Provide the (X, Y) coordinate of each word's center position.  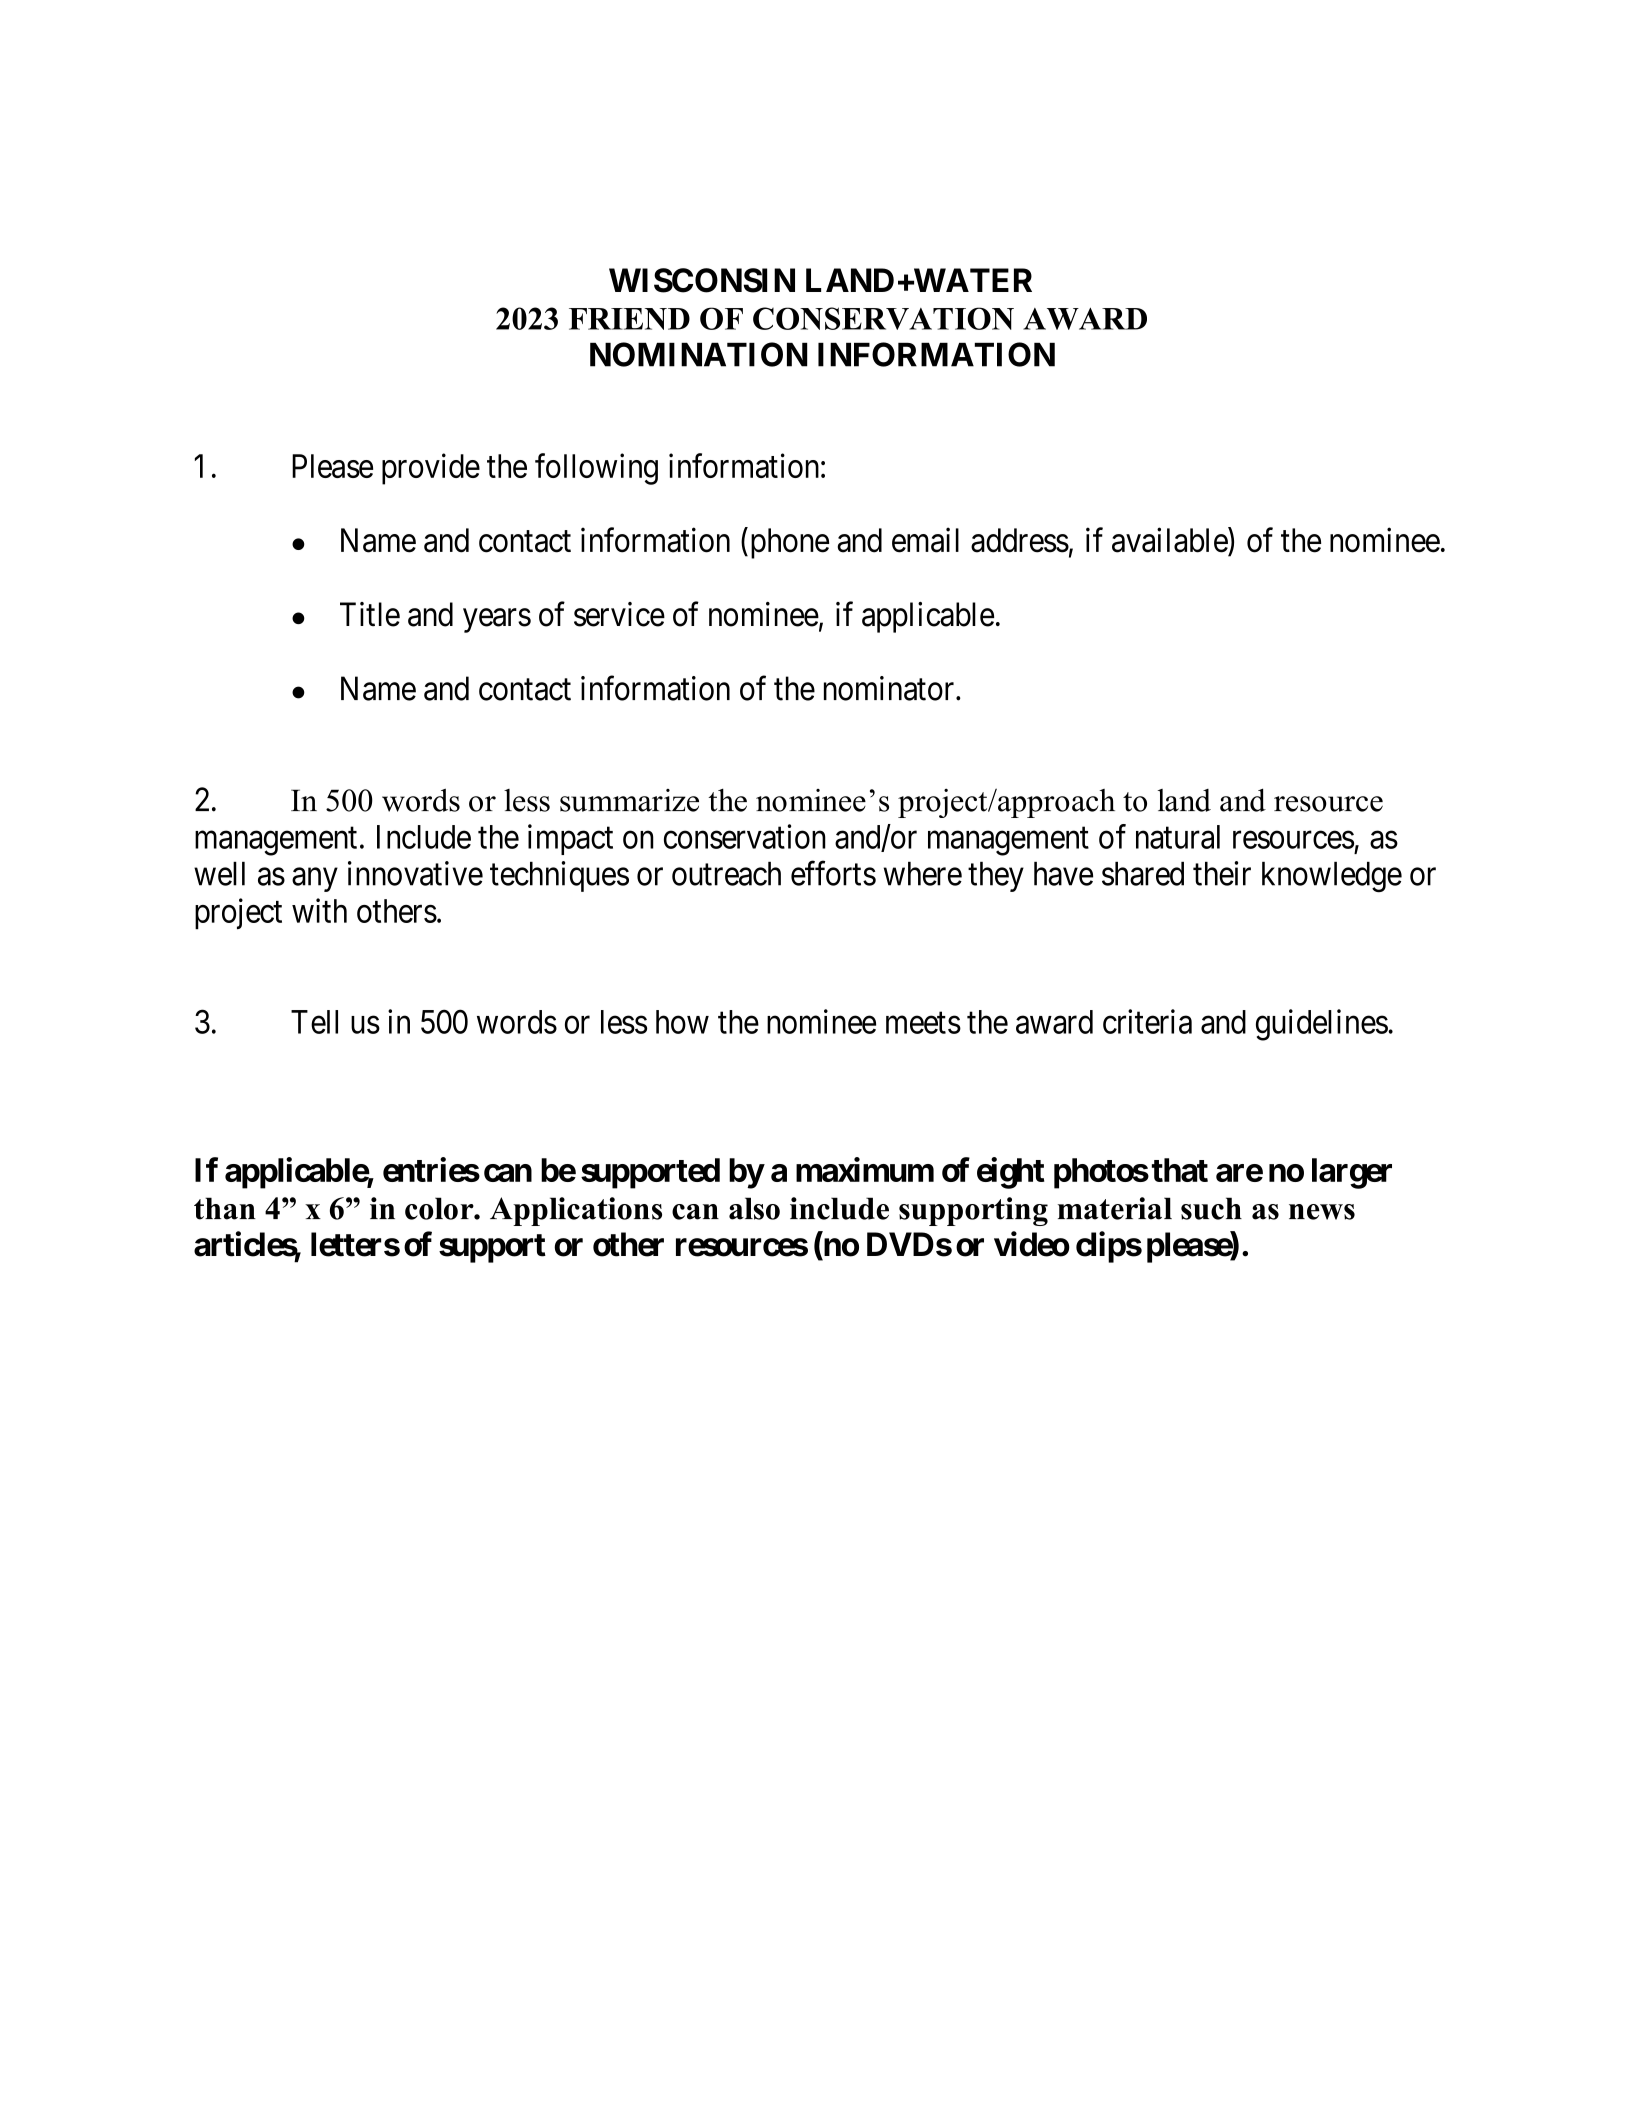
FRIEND (629, 319)
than (225, 1208)
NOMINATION (699, 354)
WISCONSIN (702, 280)
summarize (629, 800)
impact (570, 839)
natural (1178, 837)
